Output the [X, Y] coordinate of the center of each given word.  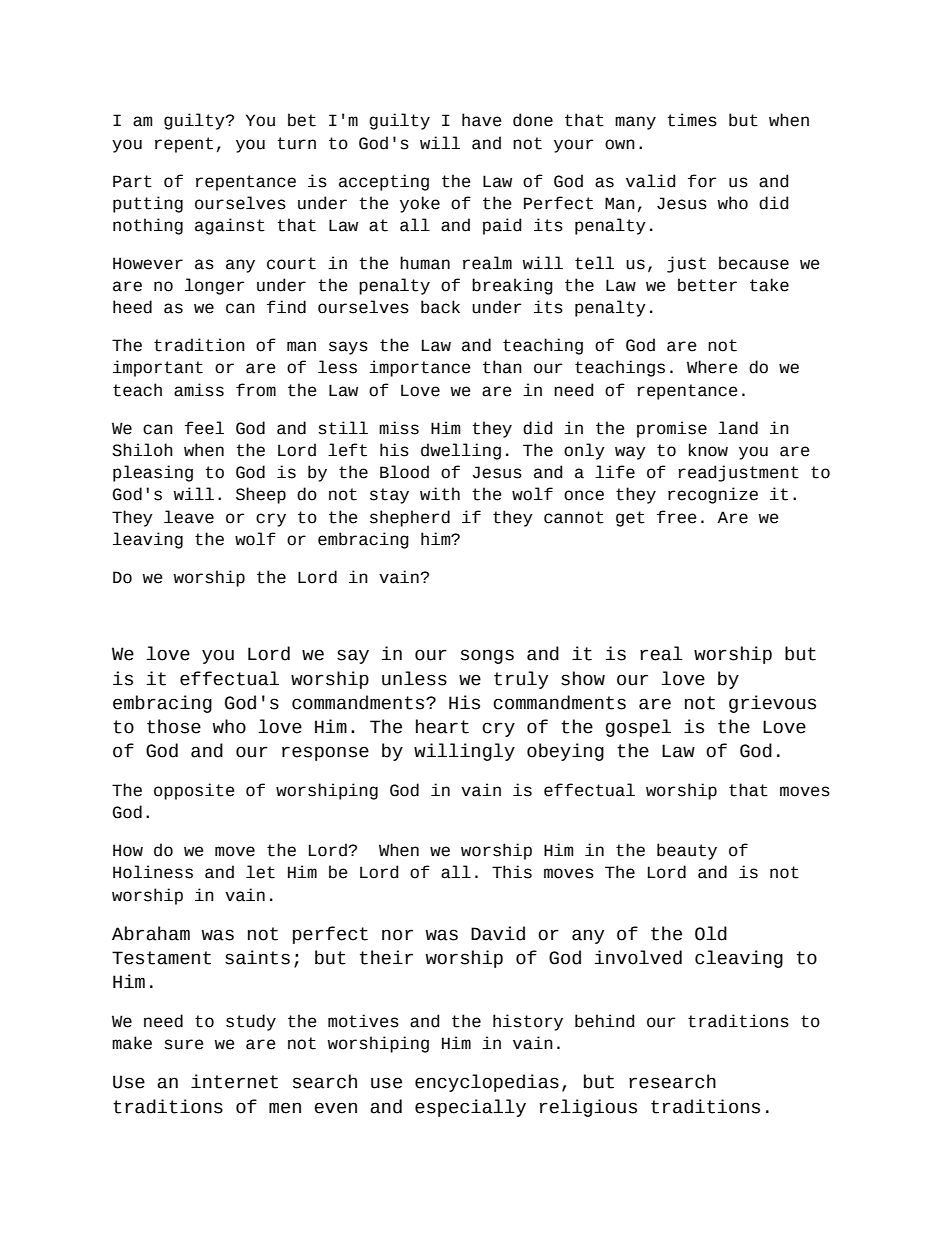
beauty [687, 851]
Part [132, 181]
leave [189, 517]
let [260, 872]
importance [420, 368]
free [677, 517]
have [482, 120]
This [512, 872]
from [256, 390]
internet [234, 1081]
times [692, 120]
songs [487, 656]
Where [712, 367]
